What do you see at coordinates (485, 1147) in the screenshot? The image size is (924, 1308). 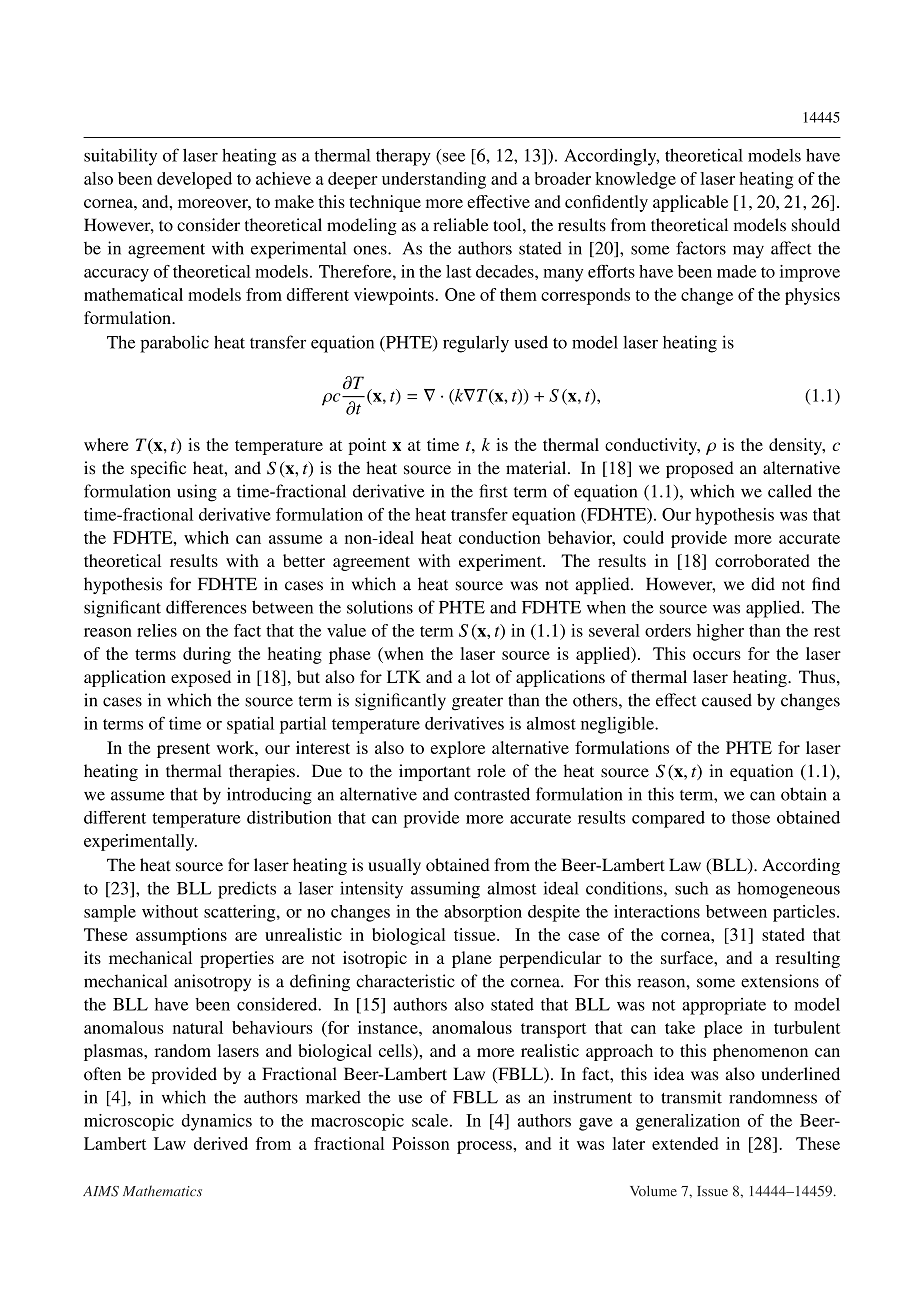 I see `process` at bounding box center [485, 1147].
